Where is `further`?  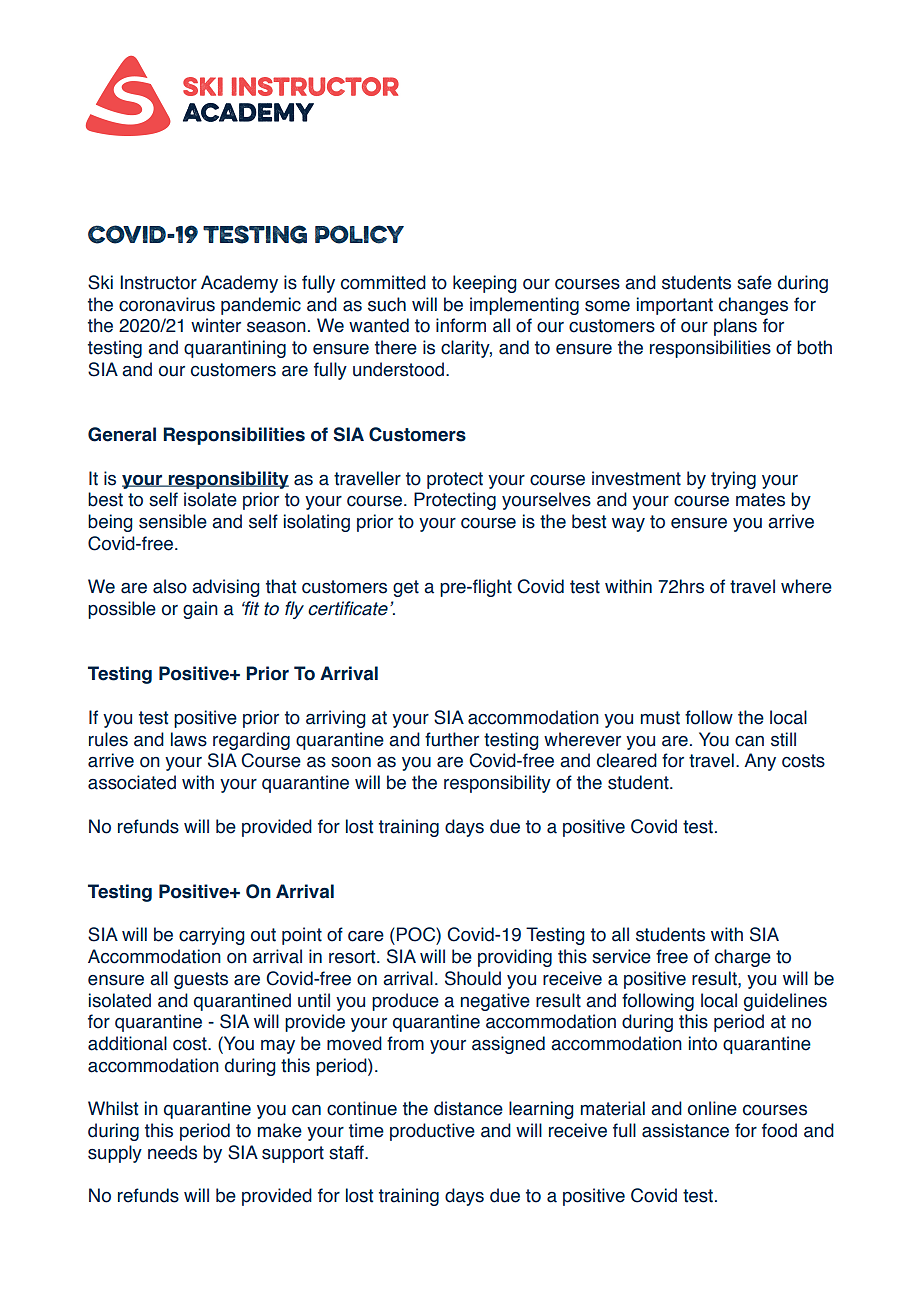 further is located at coordinates (452, 739).
